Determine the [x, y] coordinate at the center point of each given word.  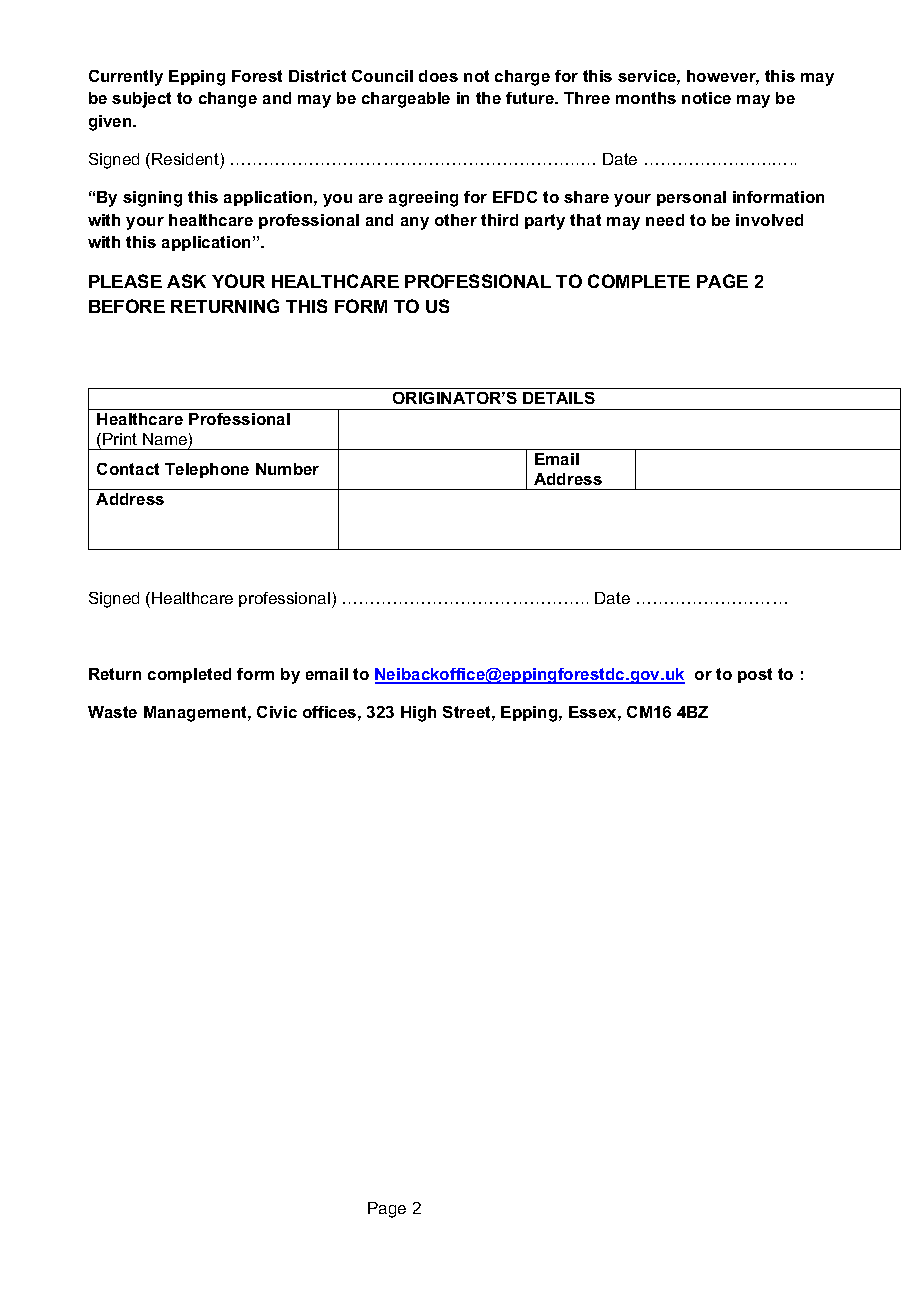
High [418, 714]
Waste [112, 712]
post [755, 675]
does [438, 76]
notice [706, 98]
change [228, 100]
